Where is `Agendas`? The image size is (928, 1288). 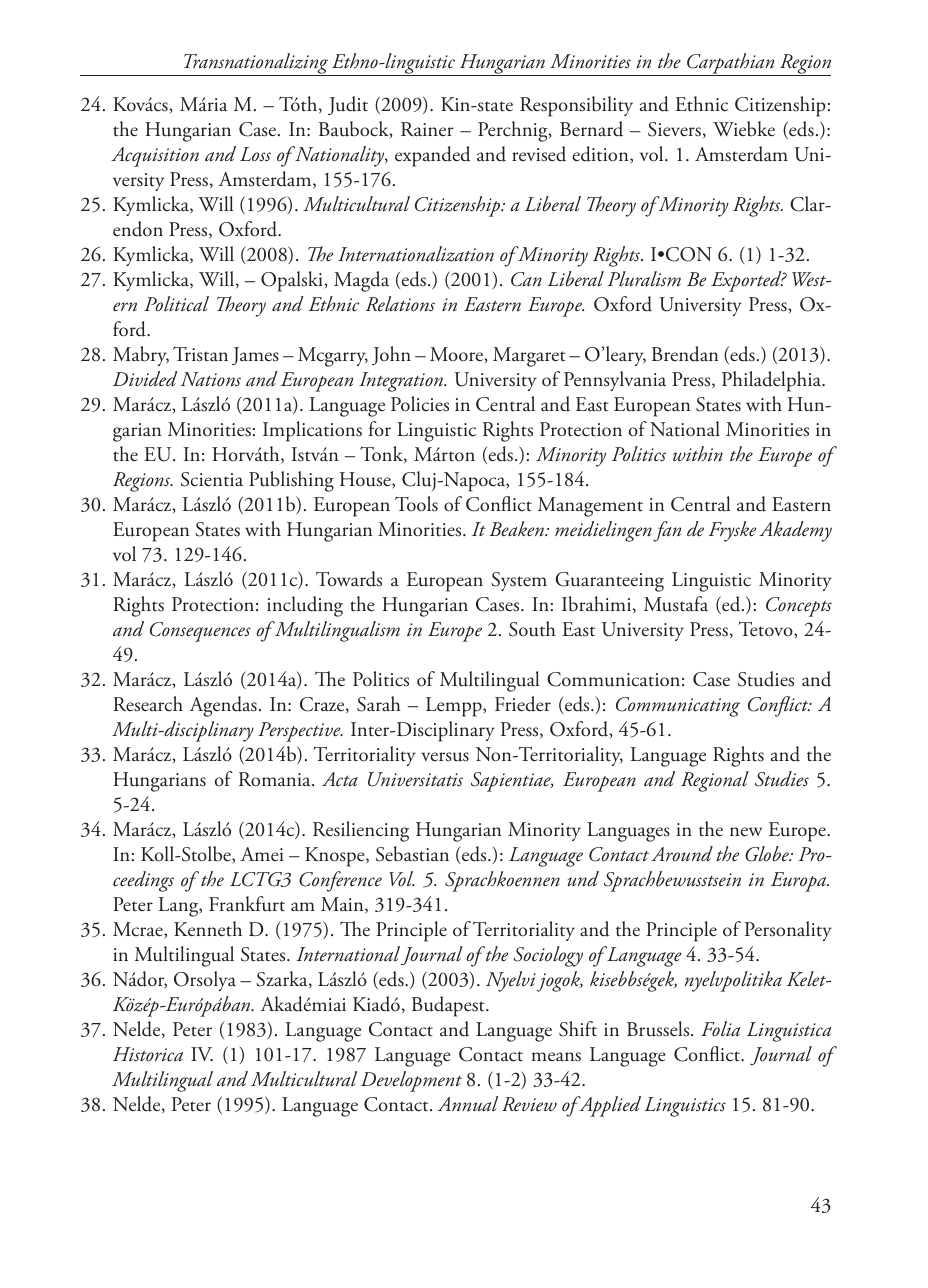 Agendas is located at coordinates (223, 706).
